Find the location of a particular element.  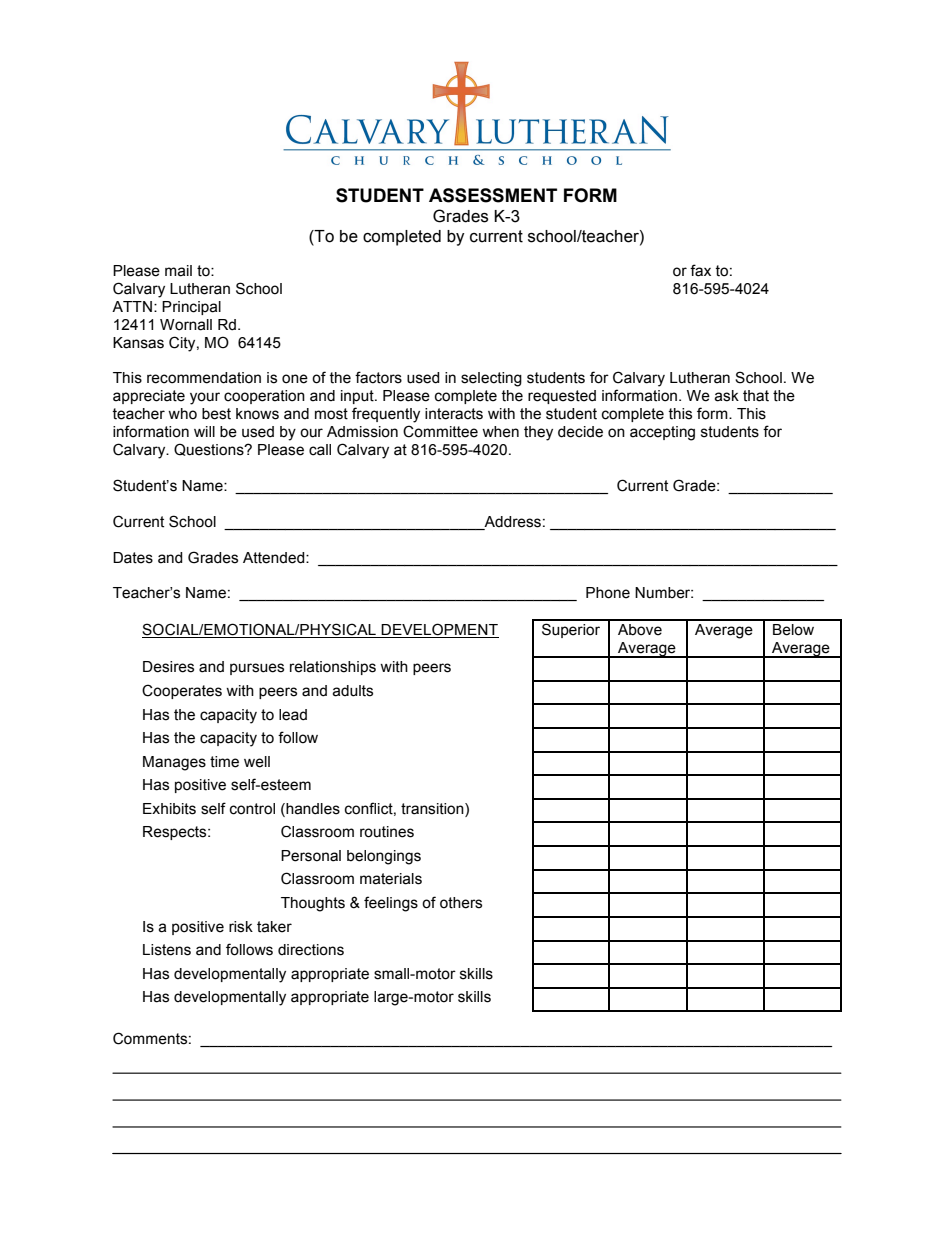

interacts is located at coordinates (454, 414).
